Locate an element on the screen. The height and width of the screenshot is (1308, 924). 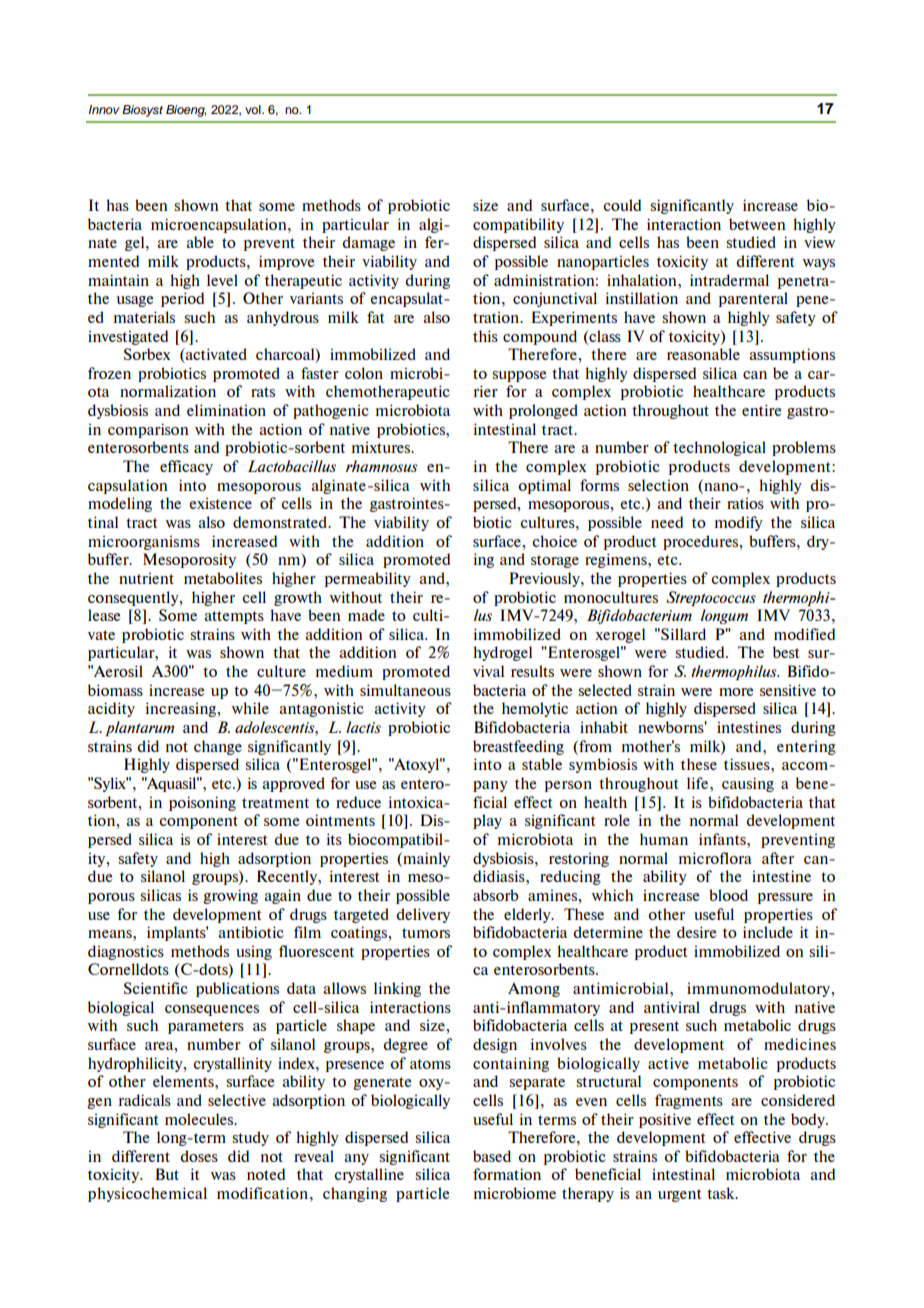
based is located at coordinates (492, 1156).
